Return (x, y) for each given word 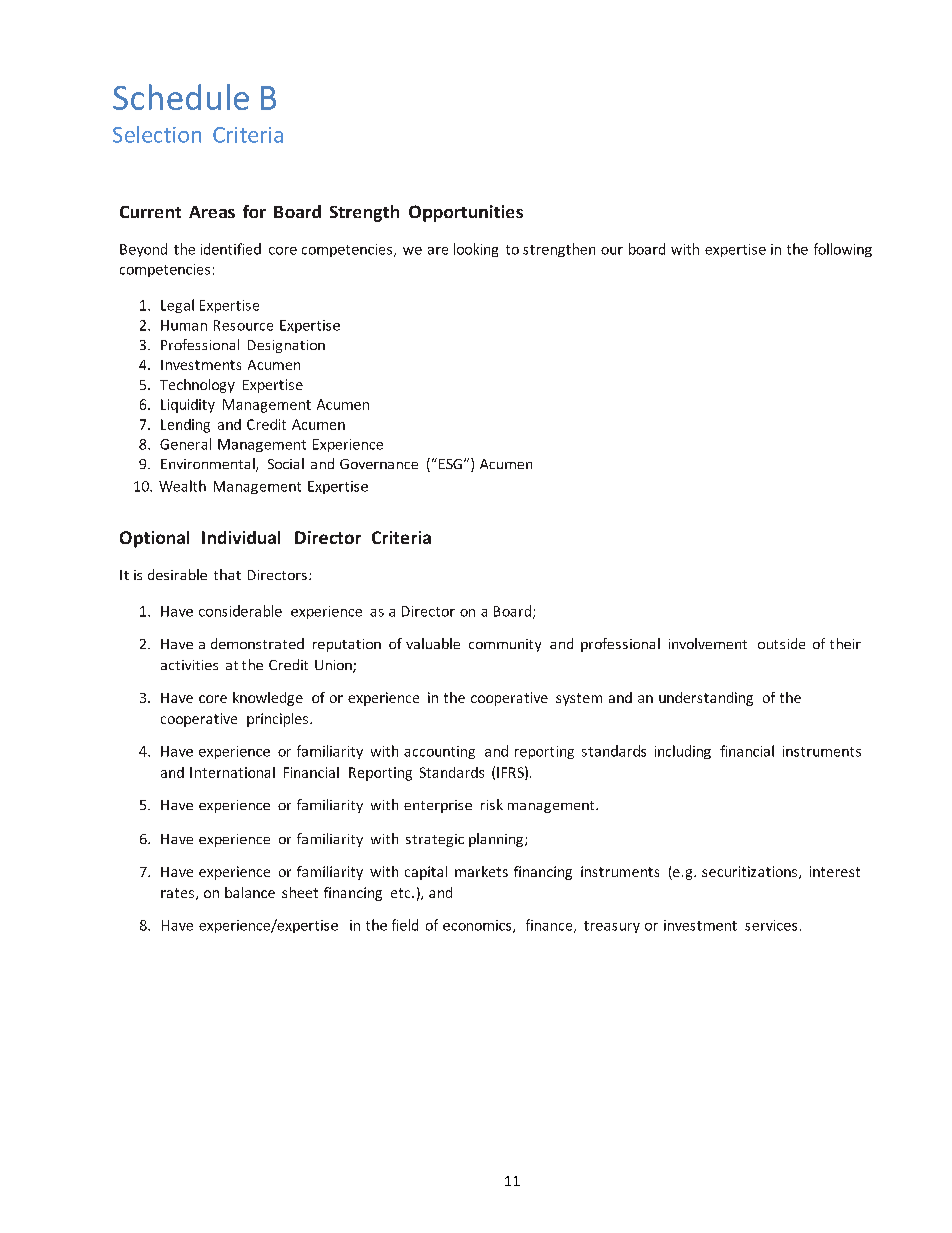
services (771, 925)
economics (478, 926)
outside (781, 643)
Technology (197, 386)
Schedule (181, 97)
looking (476, 250)
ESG (449, 463)
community (505, 645)
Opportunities (466, 213)
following (843, 250)
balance (250, 892)
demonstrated (257, 643)
